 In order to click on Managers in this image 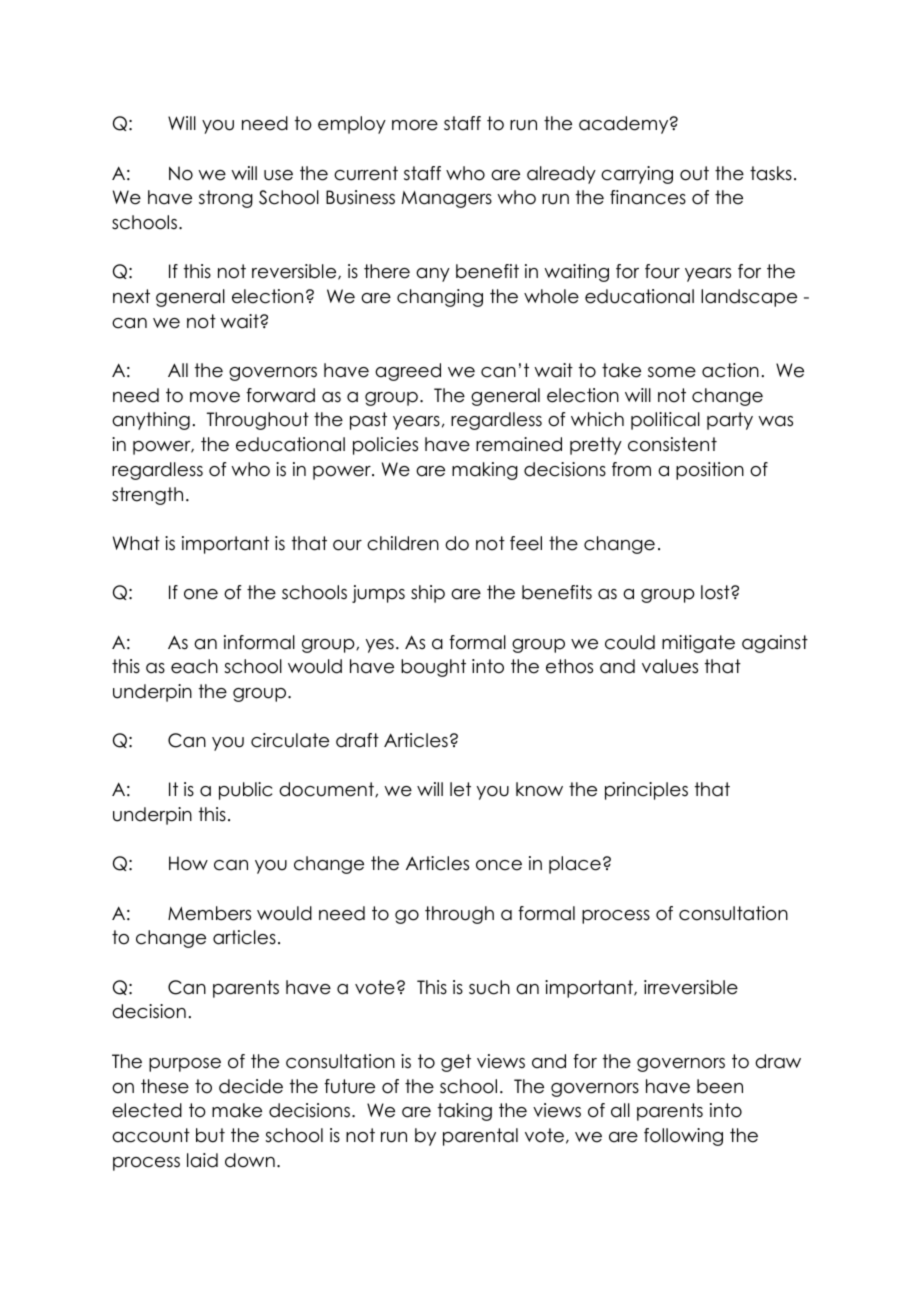, I will do `click(447, 199)`.
